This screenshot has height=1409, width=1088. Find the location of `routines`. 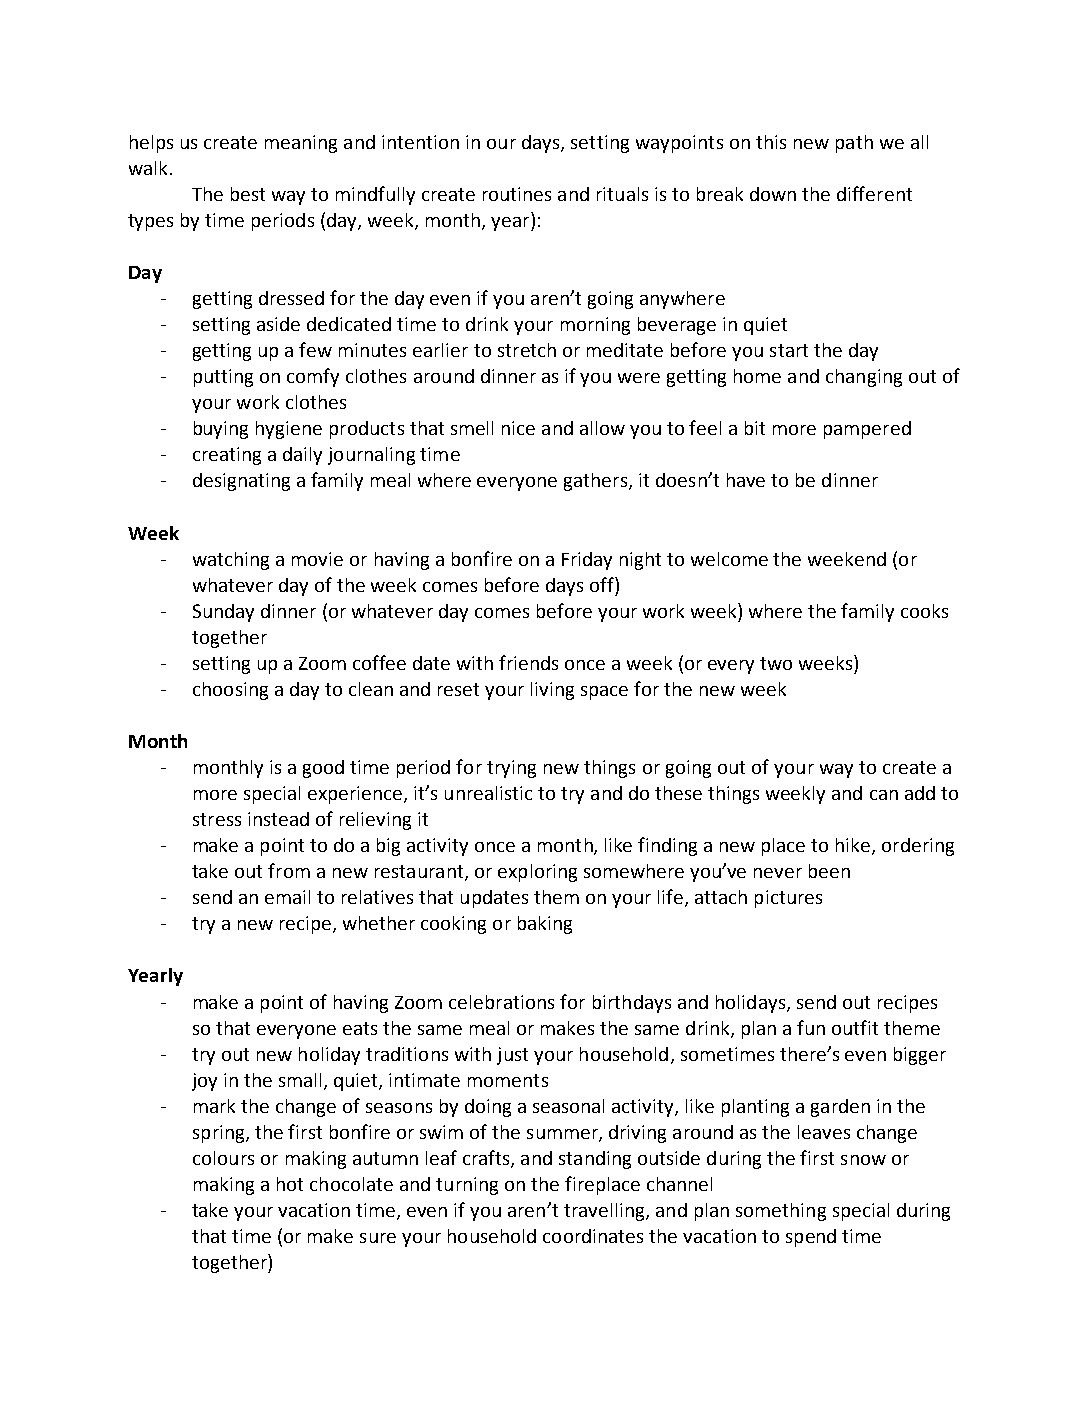

routines is located at coordinates (517, 194).
